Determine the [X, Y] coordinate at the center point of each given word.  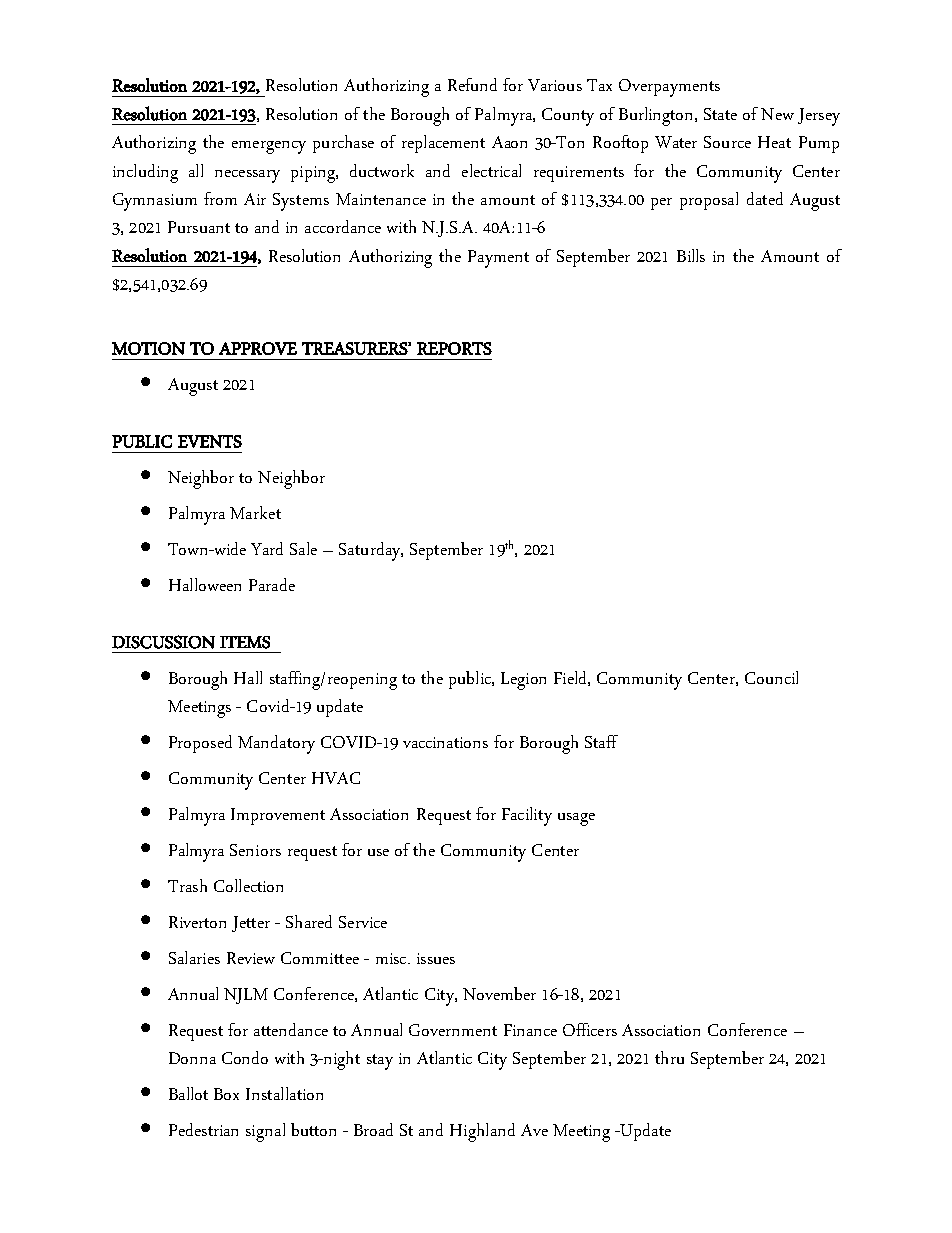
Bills [691, 255]
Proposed [200, 744]
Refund [472, 84]
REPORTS [454, 348]
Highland [482, 1132]
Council [771, 677]
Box [226, 1094]
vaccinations [445, 742]
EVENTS [210, 441]
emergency [269, 147]
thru [669, 1057]
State [720, 114]
